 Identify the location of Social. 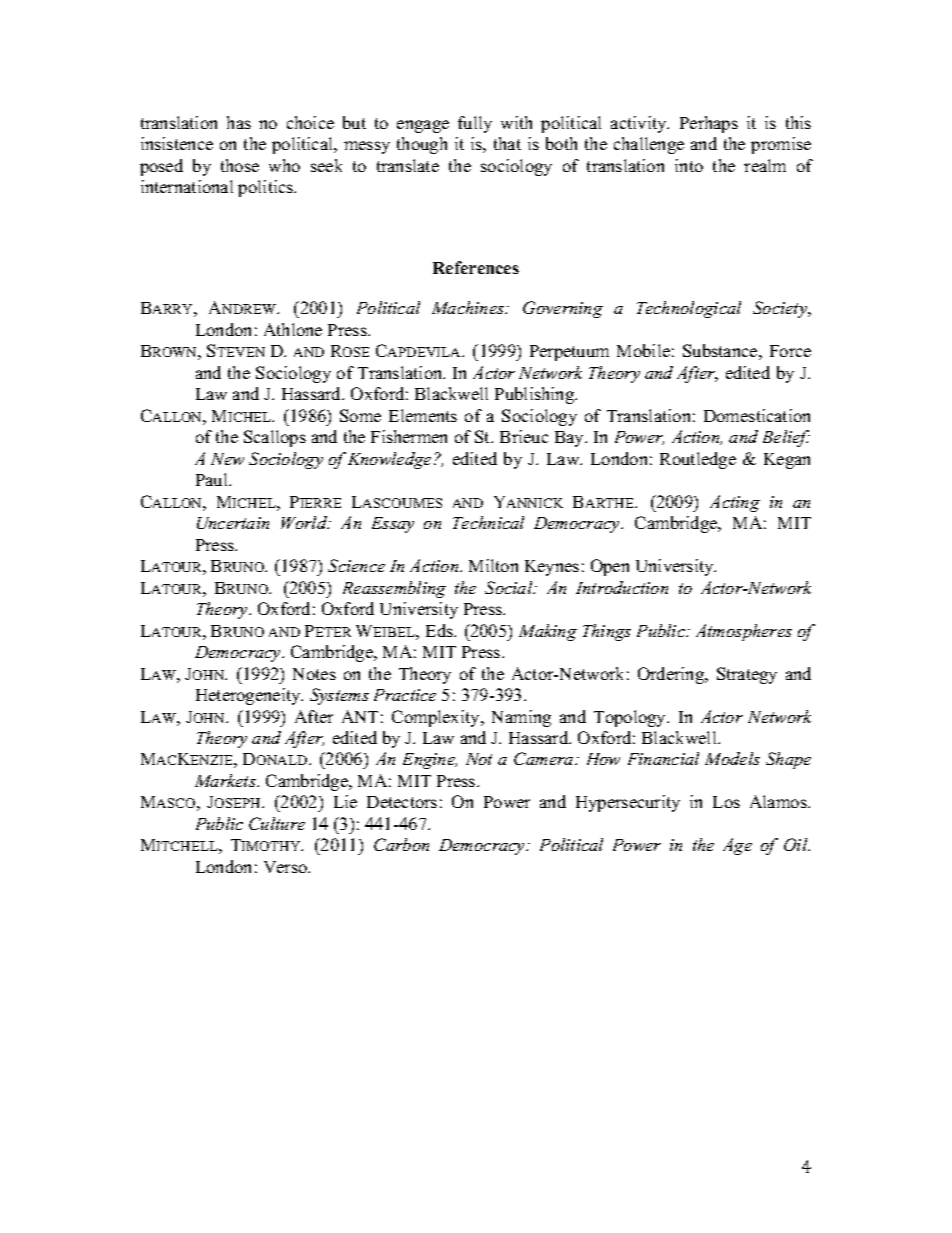
(510, 587).
